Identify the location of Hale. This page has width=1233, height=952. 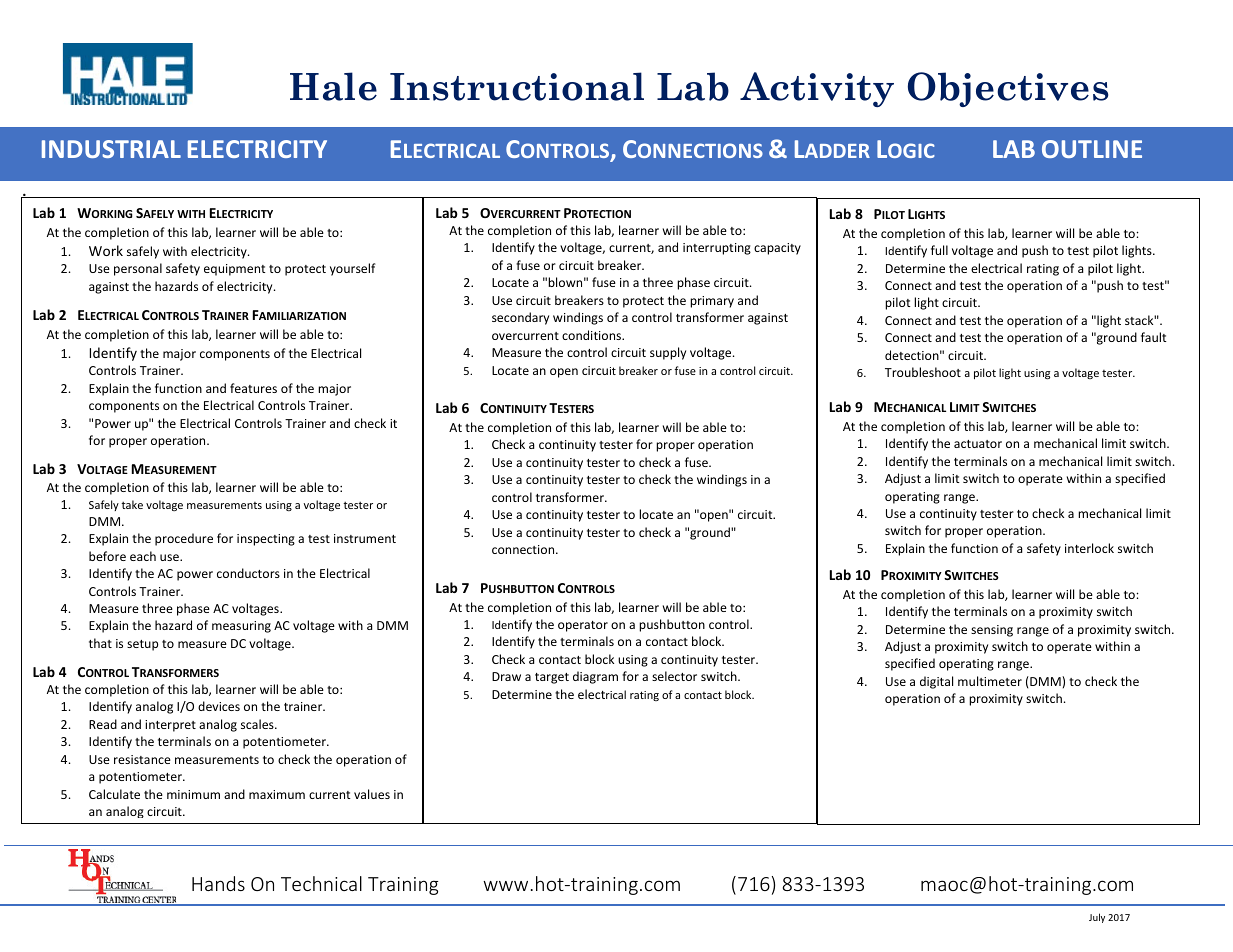
(333, 86).
